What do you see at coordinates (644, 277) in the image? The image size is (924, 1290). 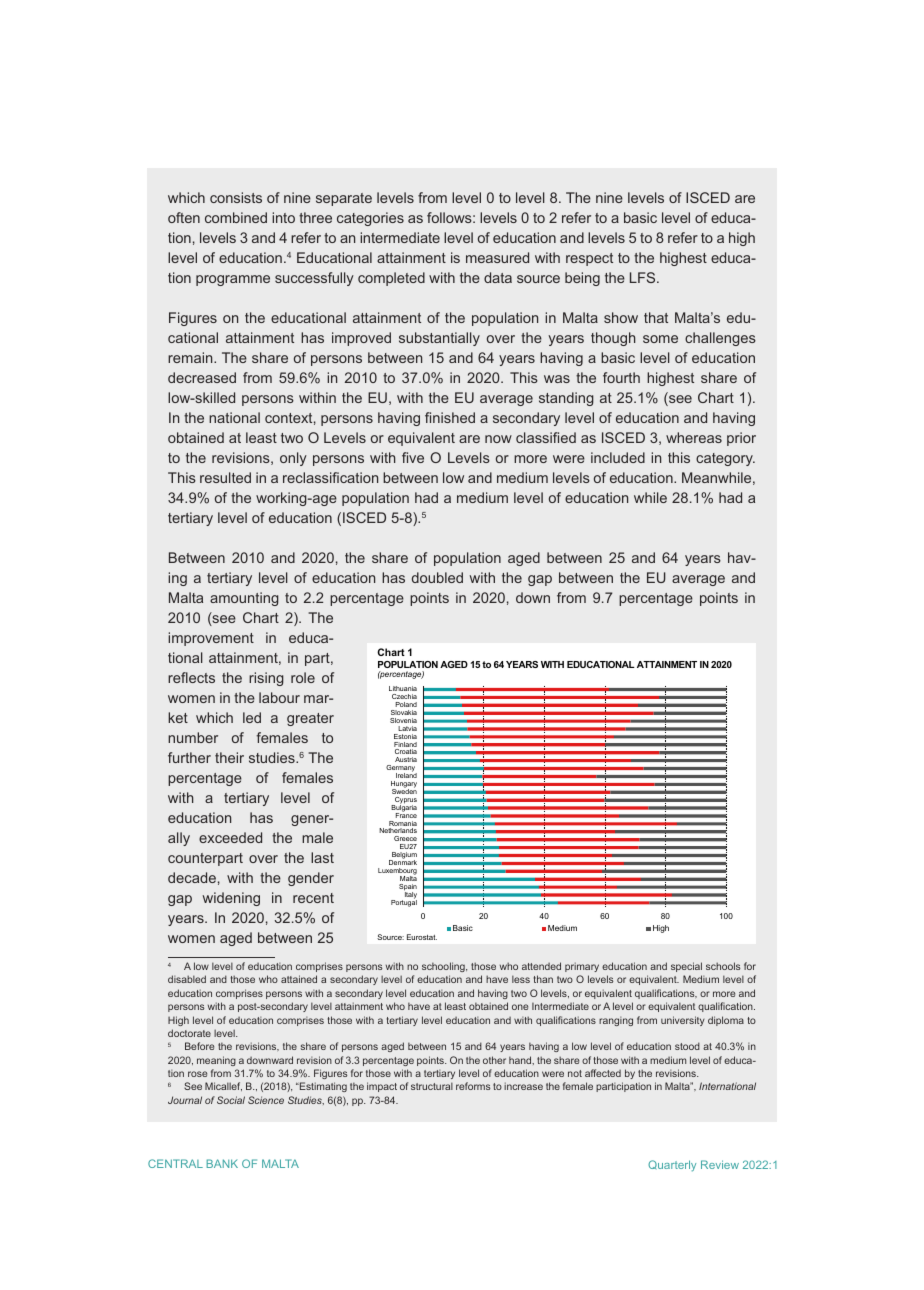 I see `LFS` at bounding box center [644, 277].
